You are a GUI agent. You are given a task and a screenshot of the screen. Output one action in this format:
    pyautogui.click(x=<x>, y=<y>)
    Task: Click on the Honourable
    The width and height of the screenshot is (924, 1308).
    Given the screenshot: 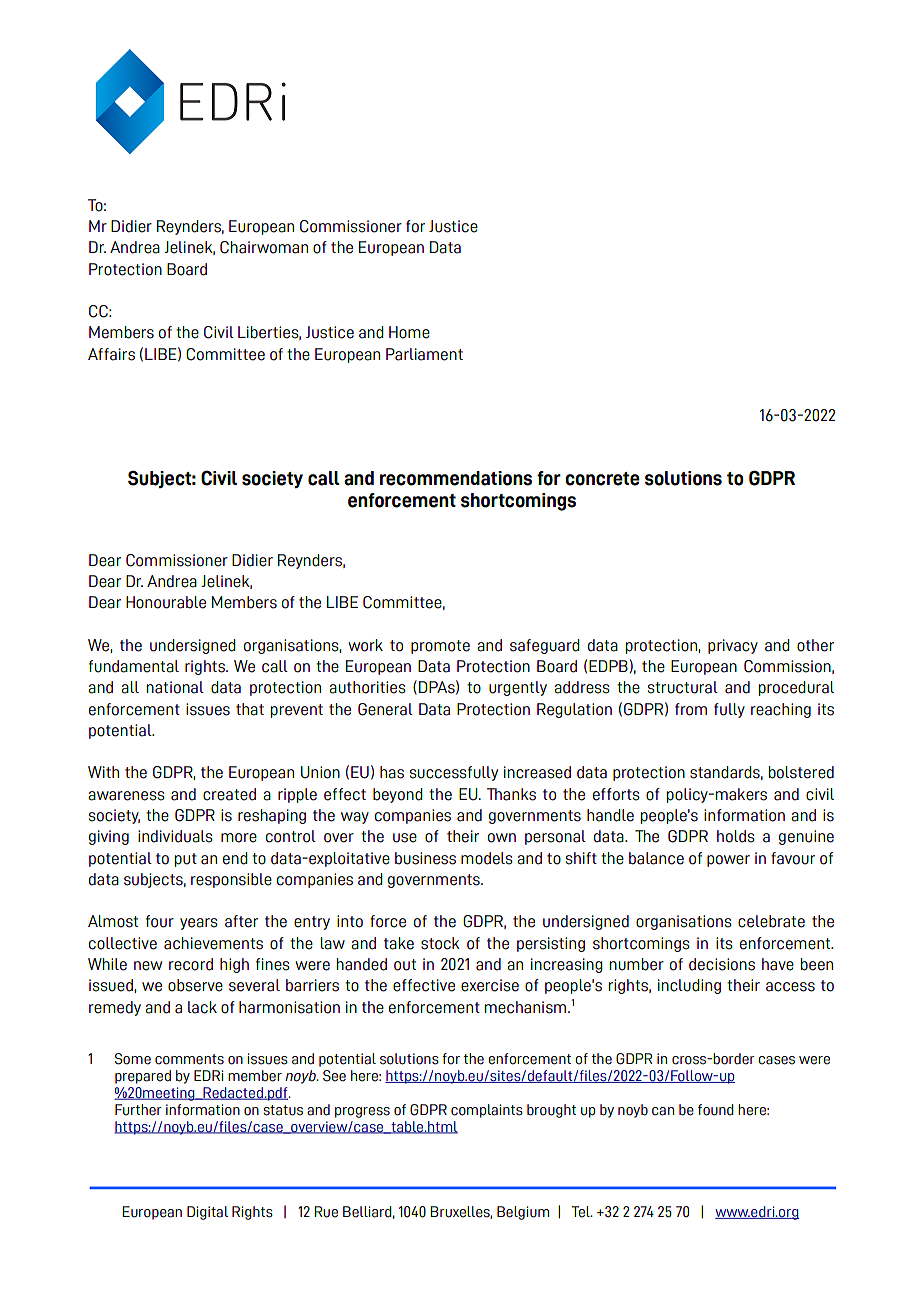 What is the action you would take?
    pyautogui.click(x=166, y=602)
